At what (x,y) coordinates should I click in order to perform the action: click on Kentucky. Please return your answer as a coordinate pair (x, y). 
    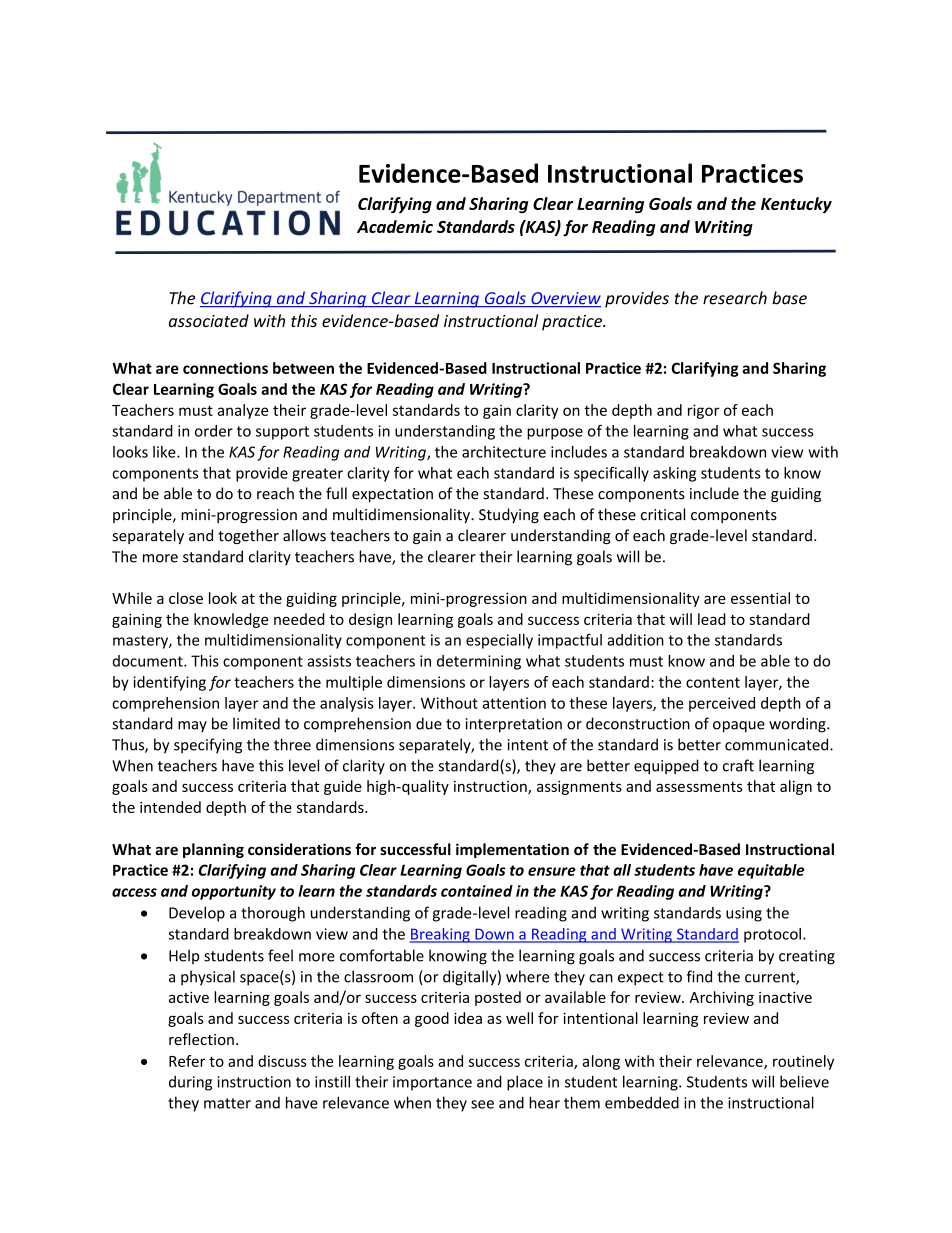
    Looking at the image, I should click on (796, 205).
